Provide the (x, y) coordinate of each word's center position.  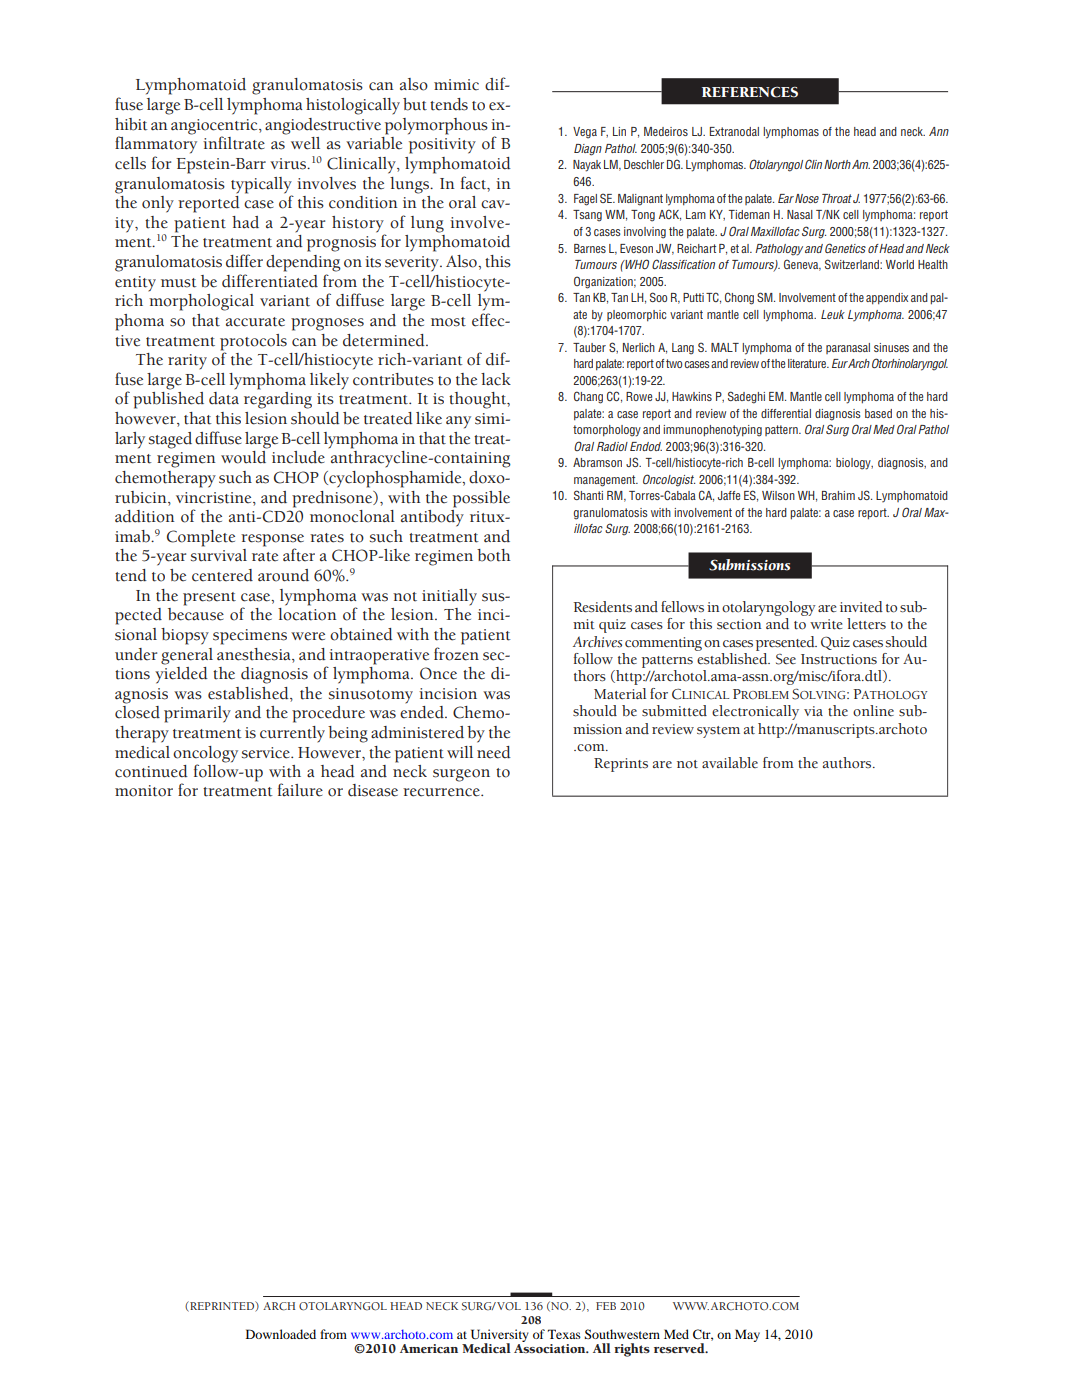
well (305, 143)
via (813, 711)
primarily (197, 714)
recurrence (442, 792)
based (878, 413)
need (494, 752)
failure (300, 790)
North (837, 164)
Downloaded (281, 1334)
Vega (585, 133)
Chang (588, 397)
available (730, 763)
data (224, 398)
